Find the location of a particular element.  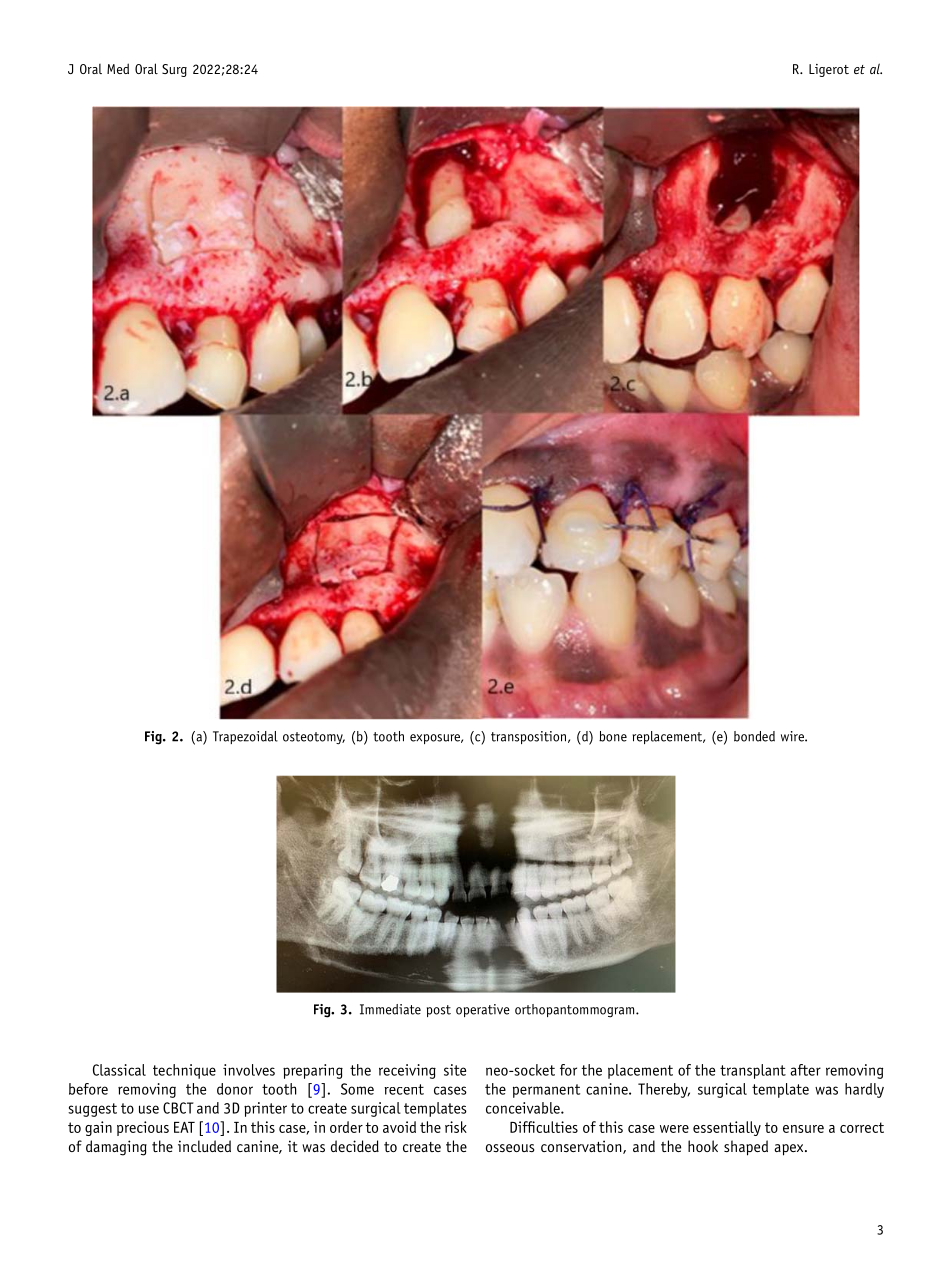

Immediate is located at coordinates (390, 1009).
